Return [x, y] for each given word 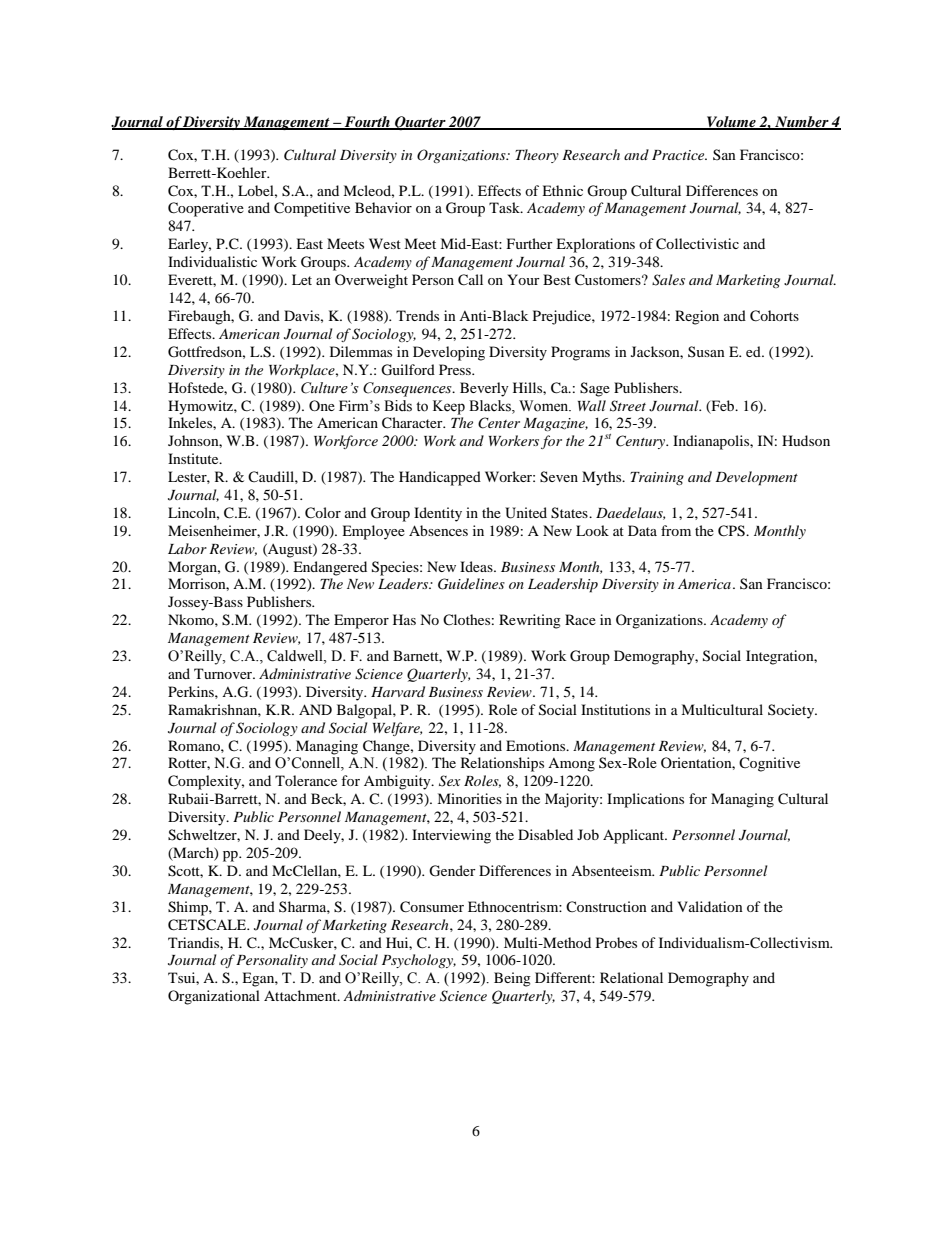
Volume [731, 122]
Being [512, 979]
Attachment [301, 995]
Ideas [477, 566]
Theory [537, 156]
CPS [732, 531]
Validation [710, 906]
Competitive [312, 209]
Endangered [330, 568]
